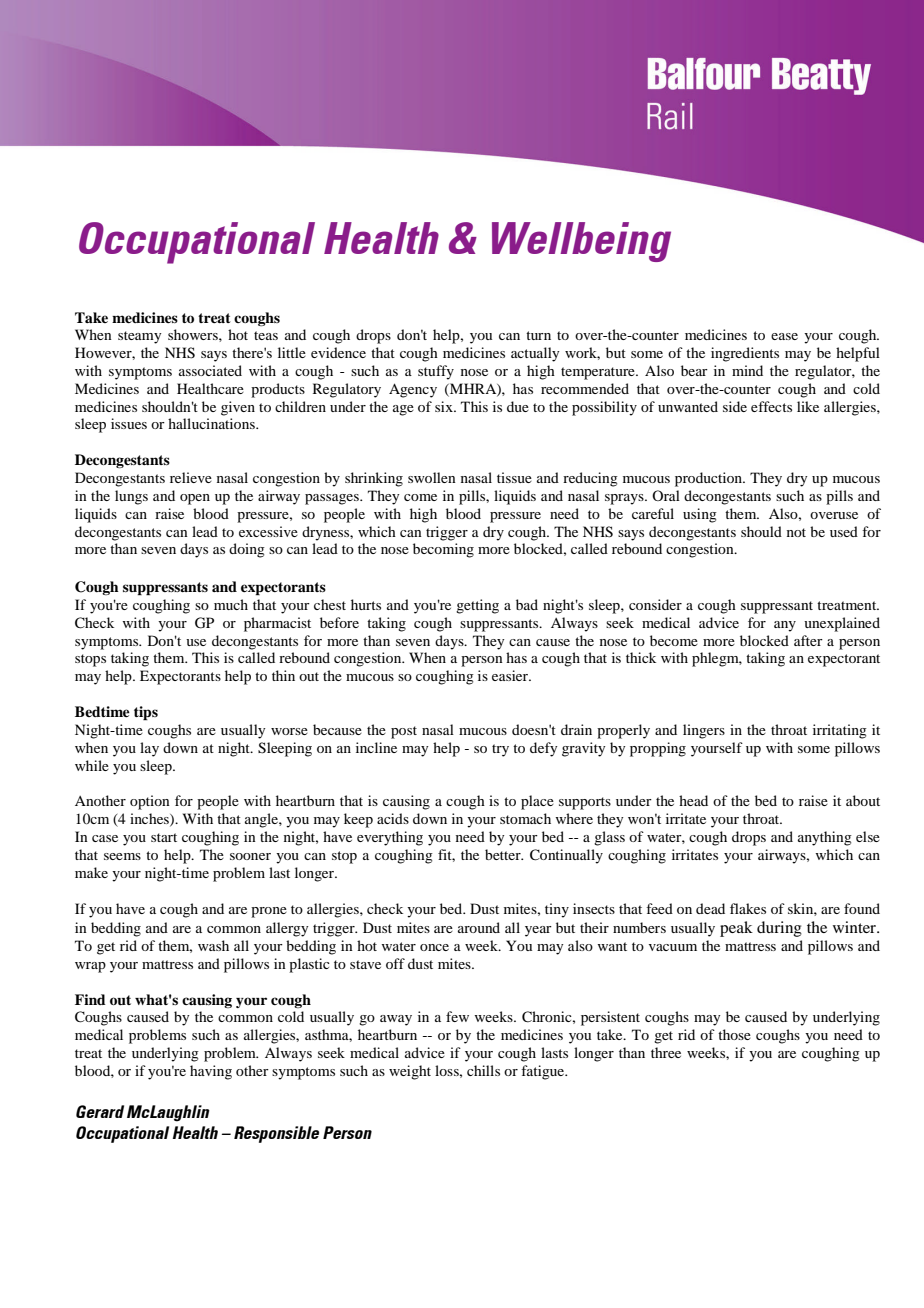 This screenshot has width=924, height=1308. Describe the element at coordinates (479, 927) in the screenshot. I see `around` at that location.
